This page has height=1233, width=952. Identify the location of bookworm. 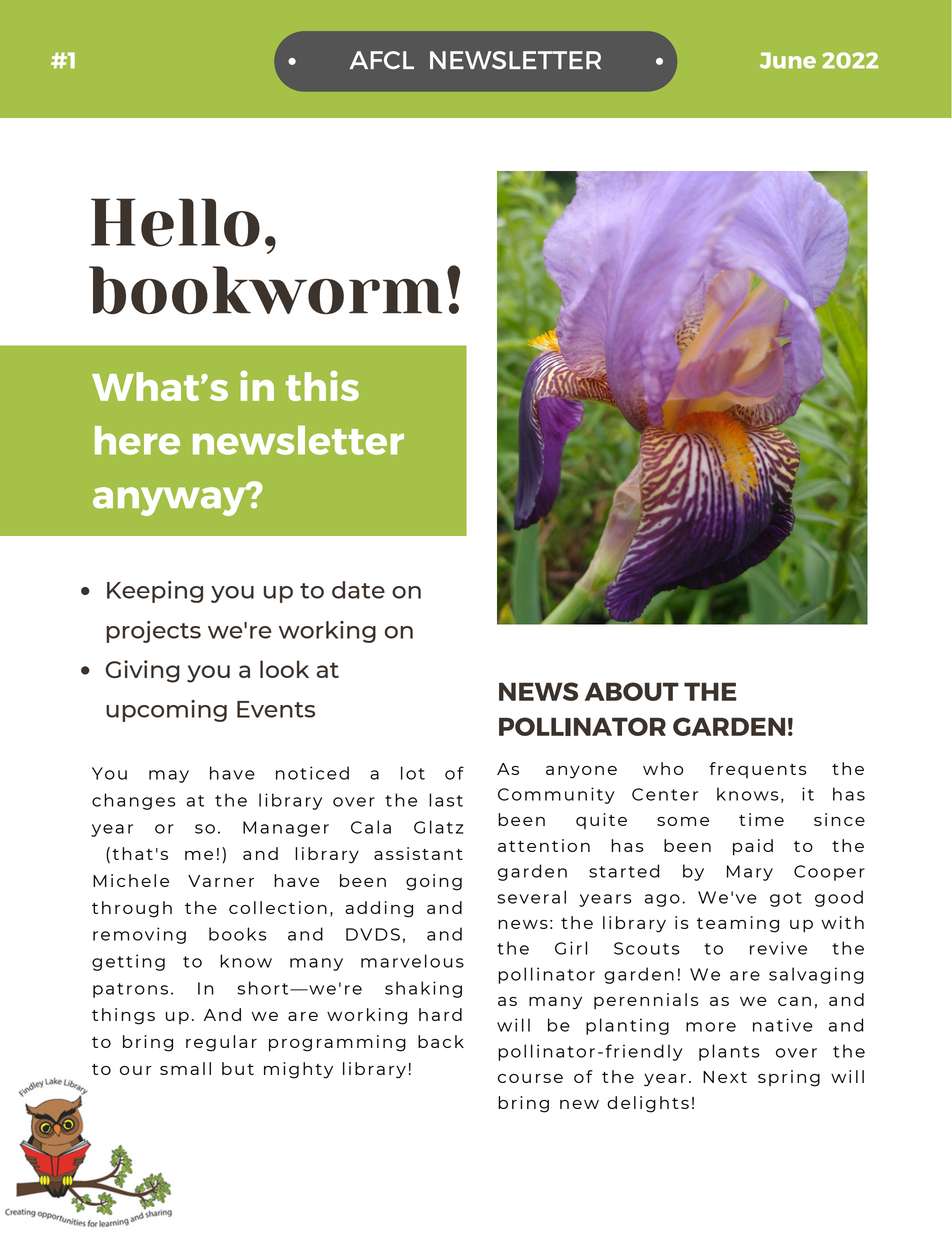
(265, 290).
